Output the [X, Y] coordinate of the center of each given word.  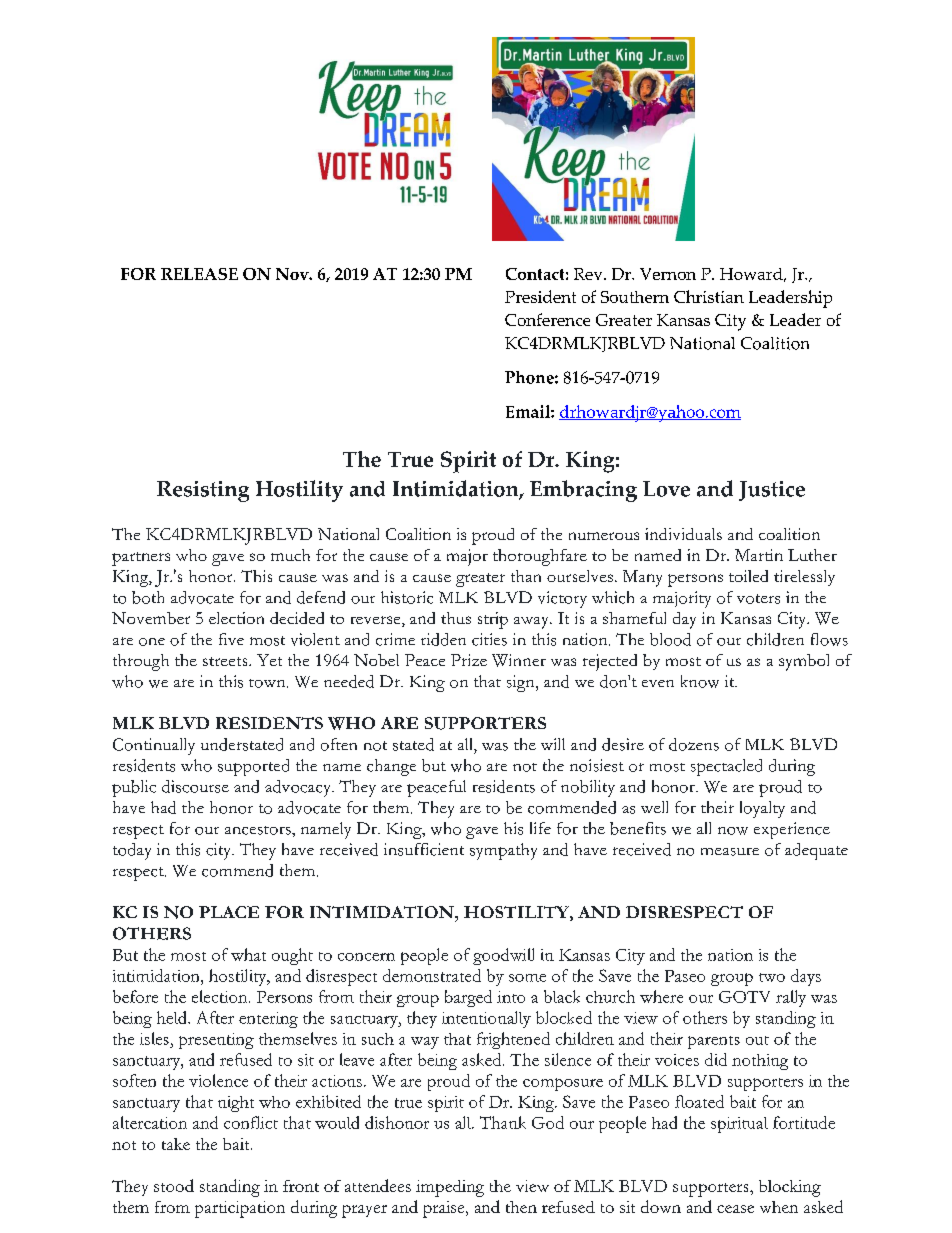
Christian [709, 296]
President [540, 296]
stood [174, 1185]
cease [735, 1209]
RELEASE [199, 274]
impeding [450, 1188]
